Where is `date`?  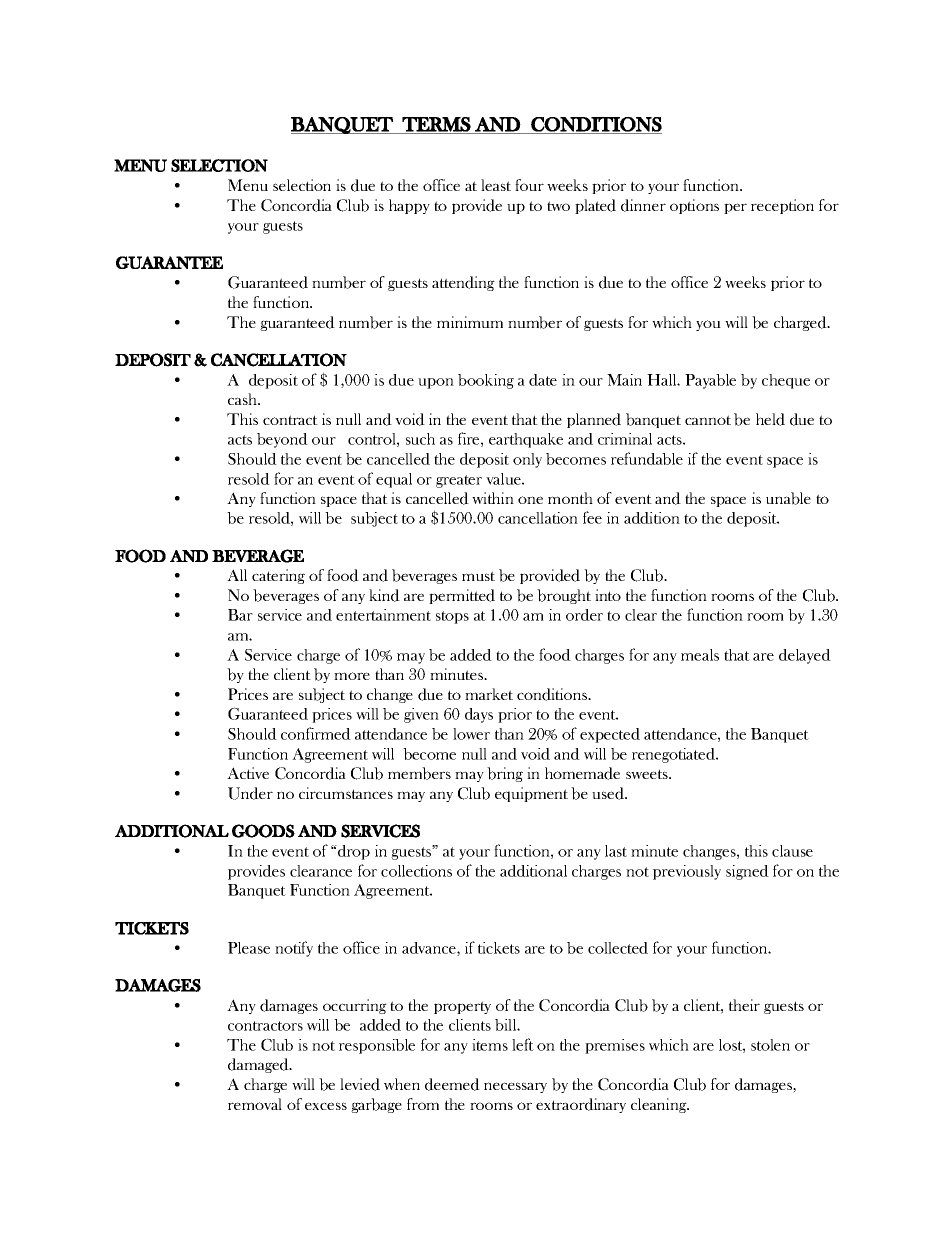 date is located at coordinates (543, 380).
